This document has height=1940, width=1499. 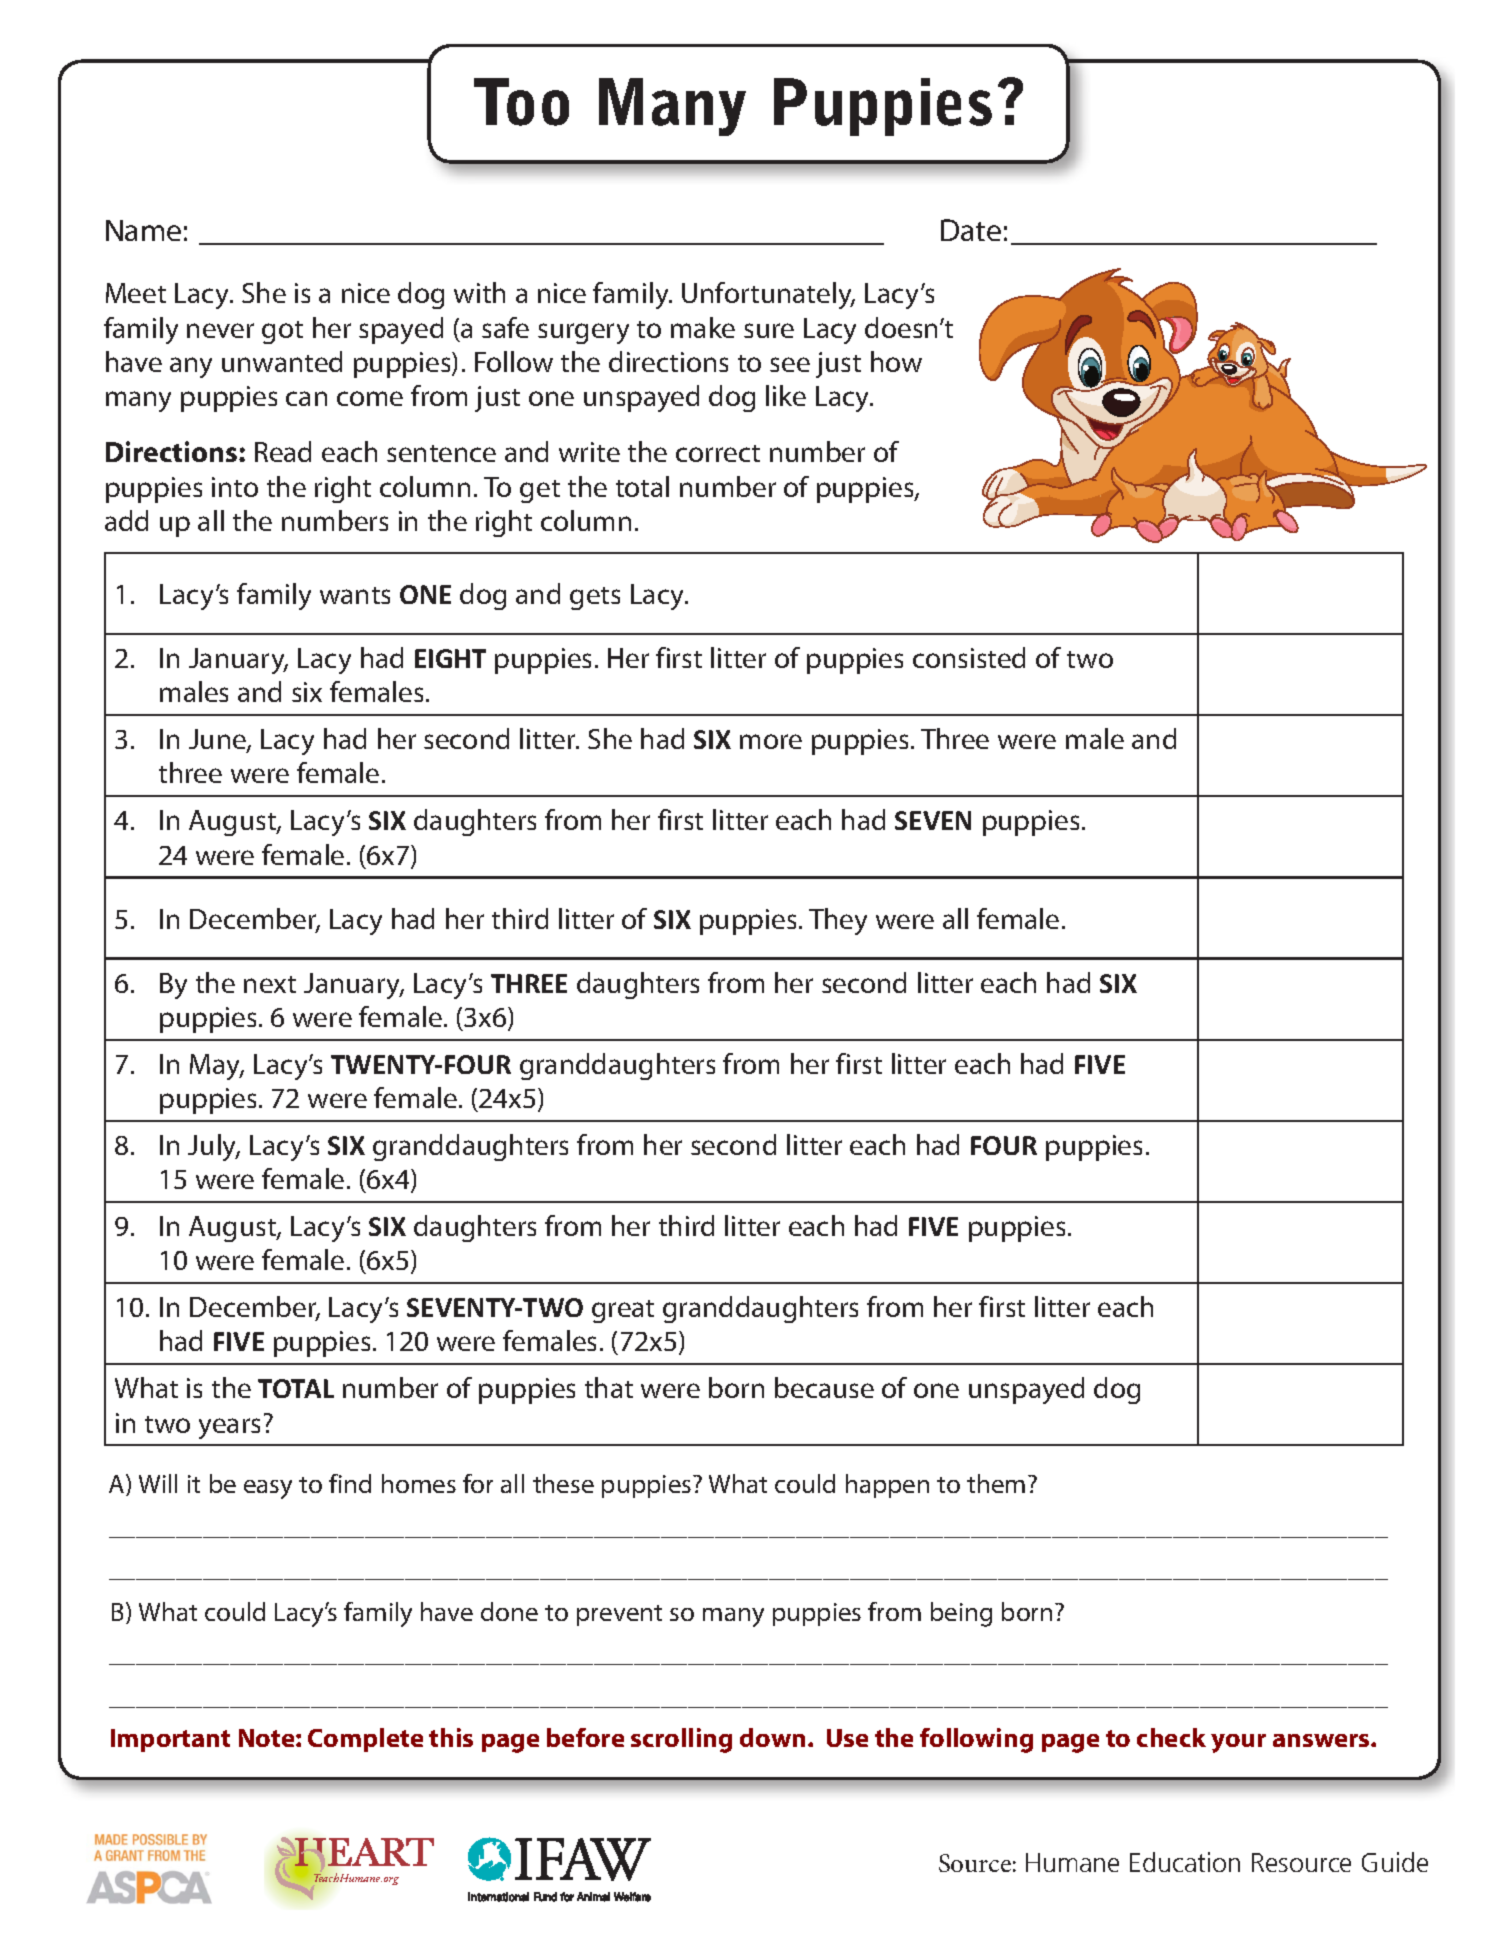 I want to click on wants, so click(x=355, y=595).
